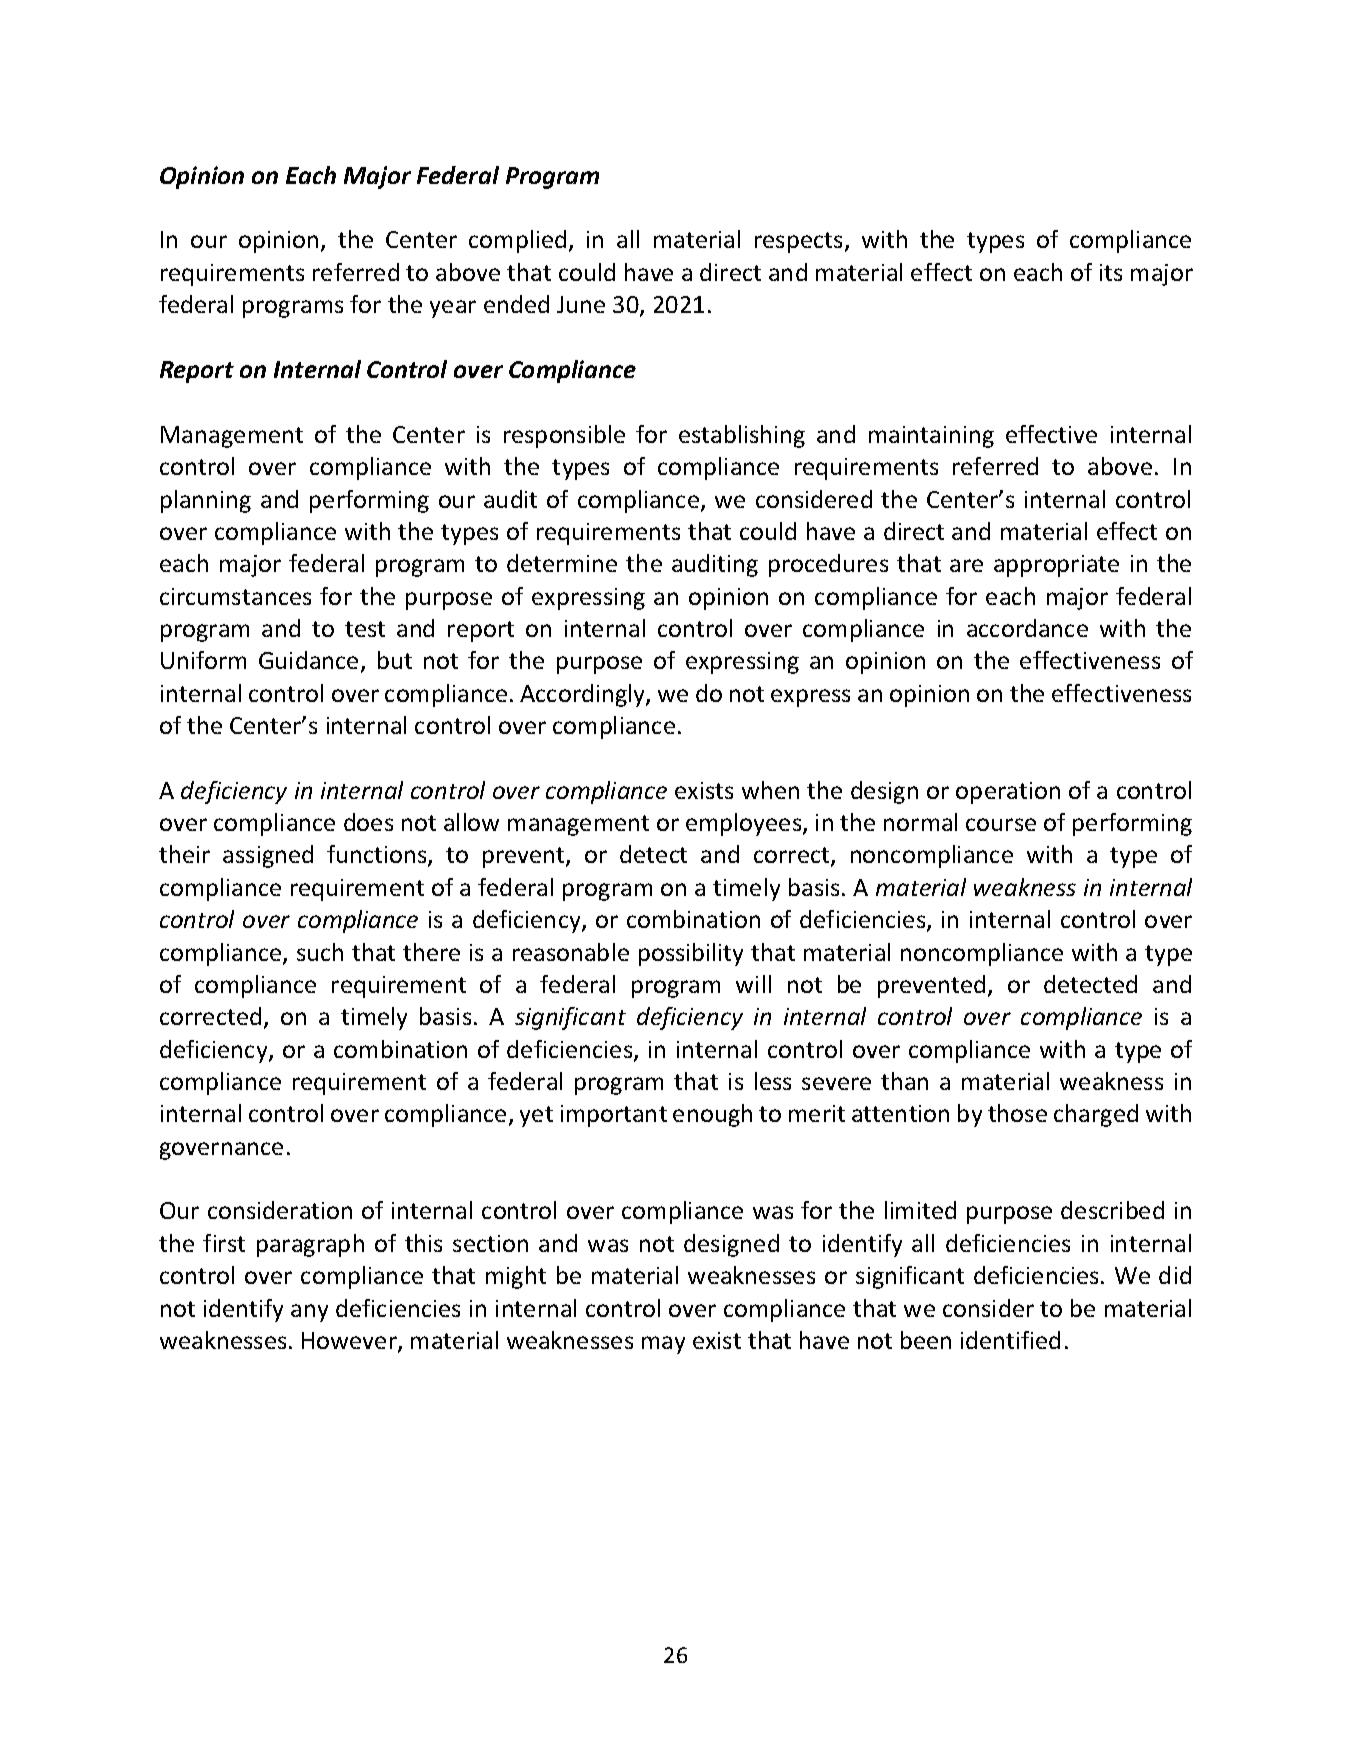  Describe the element at coordinates (453, 309) in the screenshot. I see `year` at that location.
